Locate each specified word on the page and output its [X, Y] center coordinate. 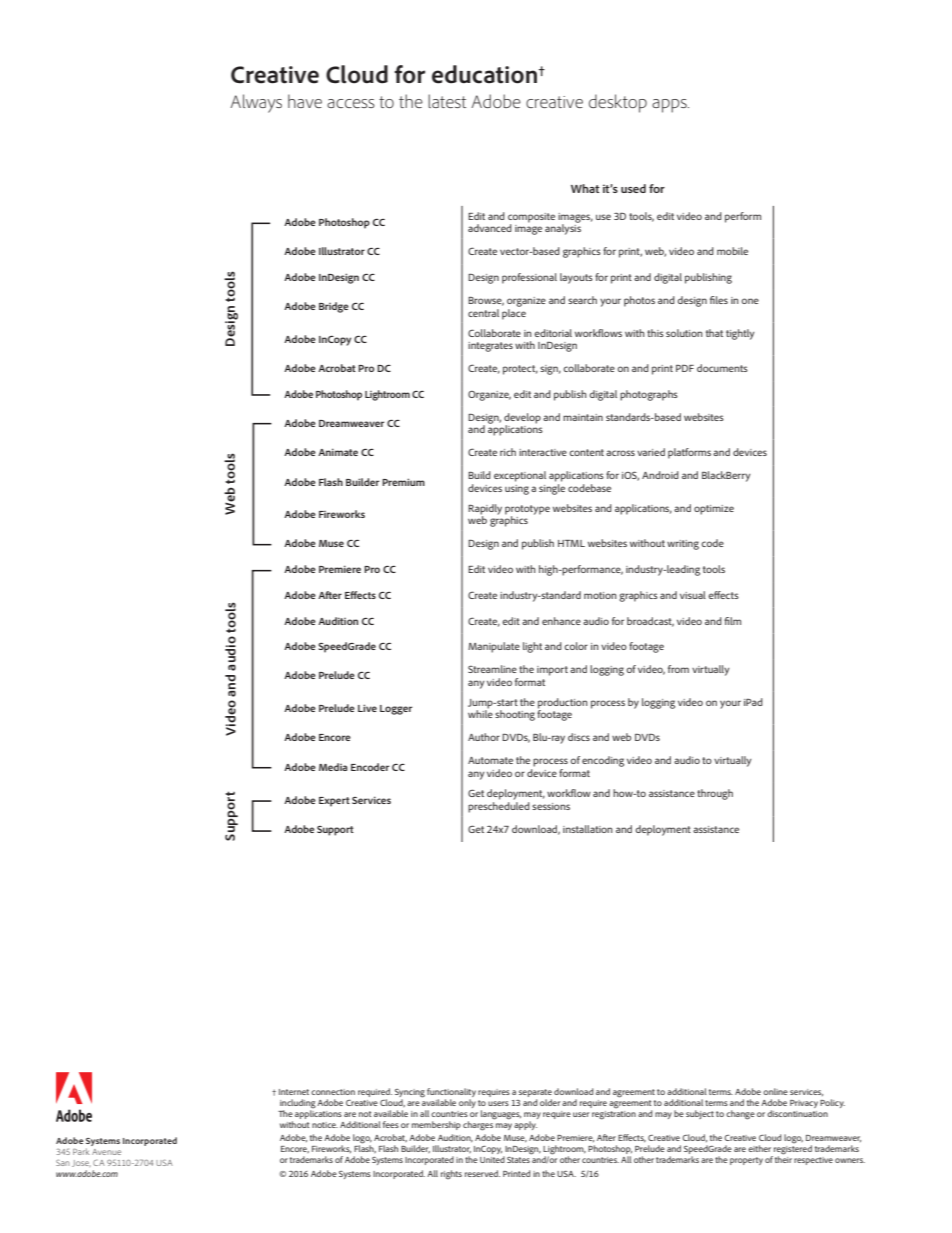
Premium [403, 482]
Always [256, 103]
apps [670, 106]
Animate [338, 452]
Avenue [106, 1152]
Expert [334, 802]
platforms [689, 453]
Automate [490, 760]
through [715, 794]
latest [447, 101]
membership [436, 1125]
